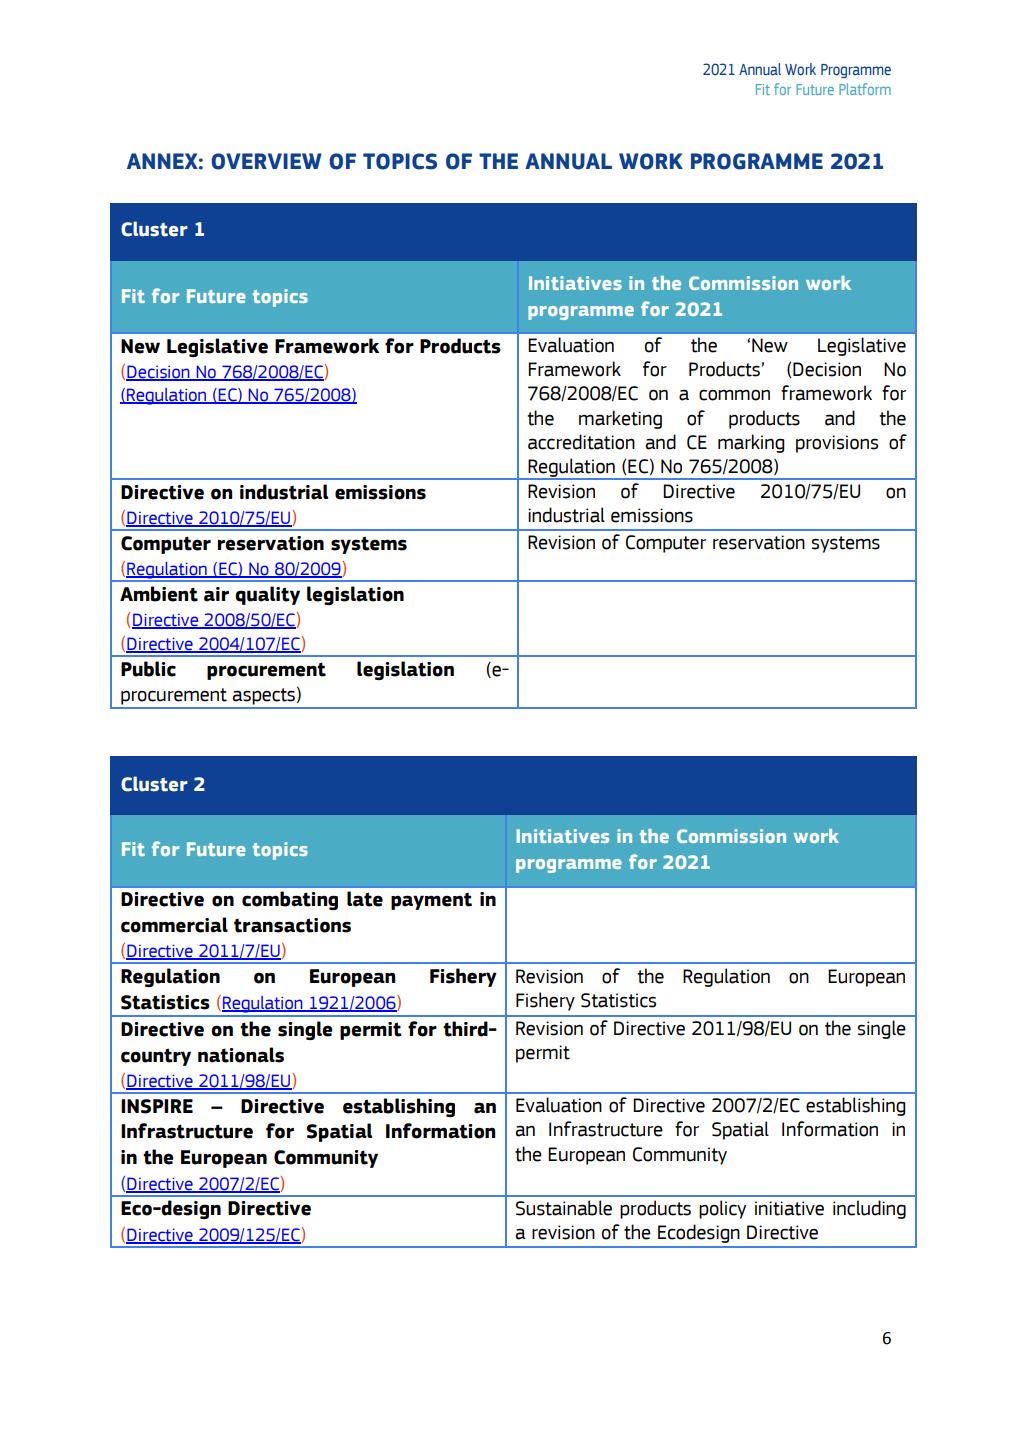  What do you see at coordinates (722, 1209) in the document?
I see `policy` at bounding box center [722, 1209].
